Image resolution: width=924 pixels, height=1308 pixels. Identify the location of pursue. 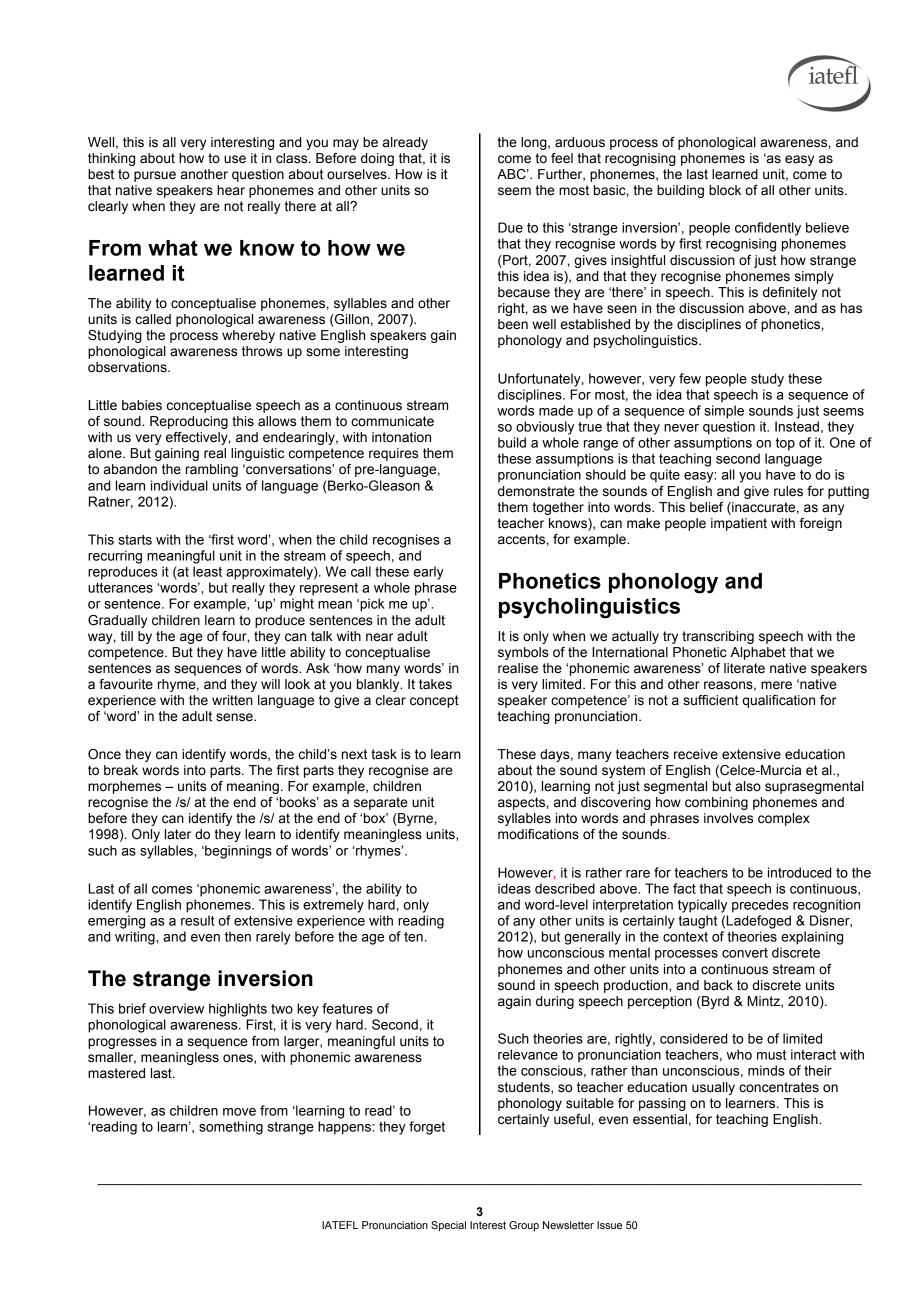
(155, 176).
